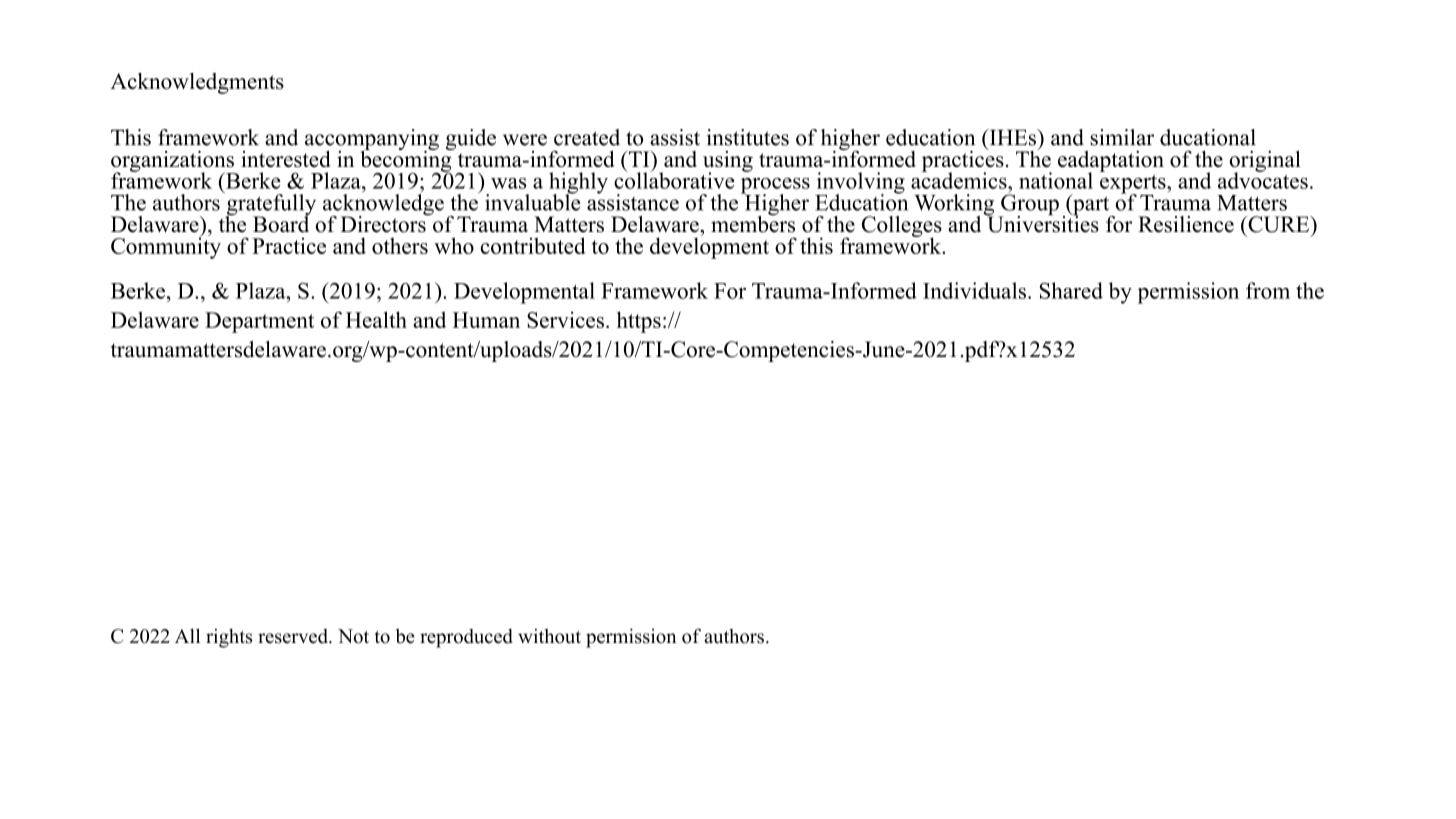 This screenshot has width=1456, height=819. I want to click on reserved, so click(294, 636).
